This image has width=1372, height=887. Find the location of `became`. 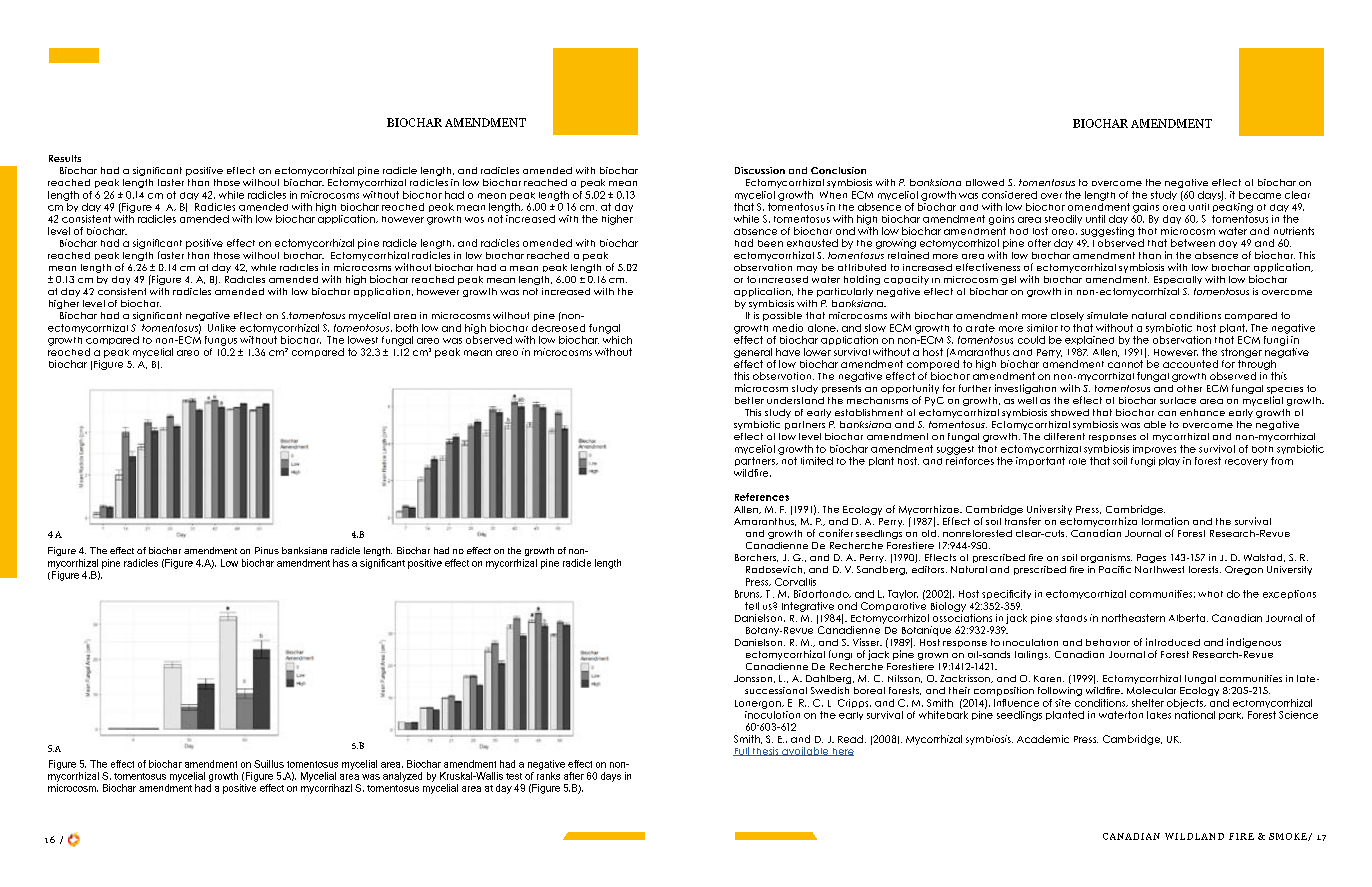

became is located at coordinates (1260, 195).
